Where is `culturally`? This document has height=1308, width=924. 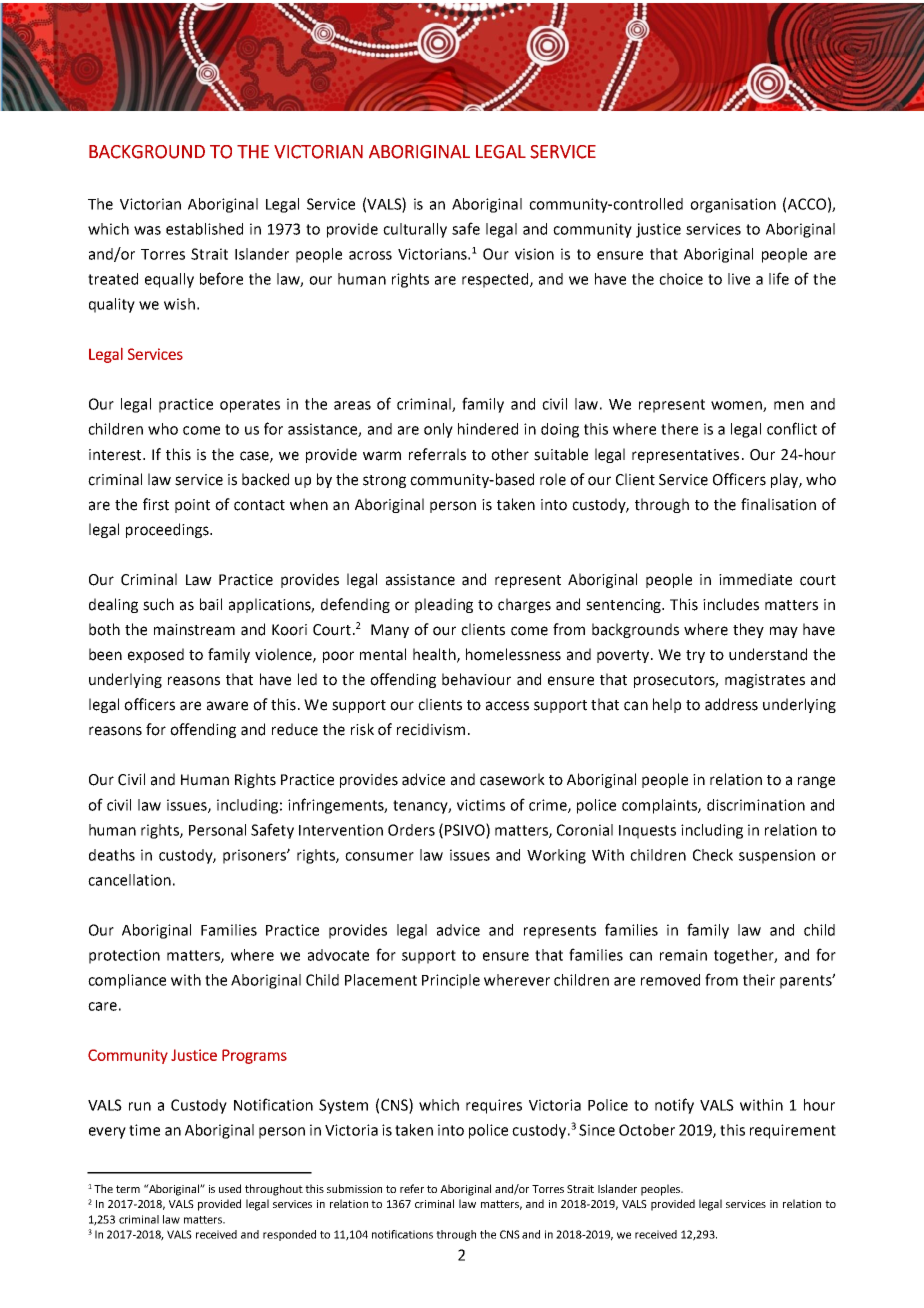 culturally is located at coordinates (415, 230).
